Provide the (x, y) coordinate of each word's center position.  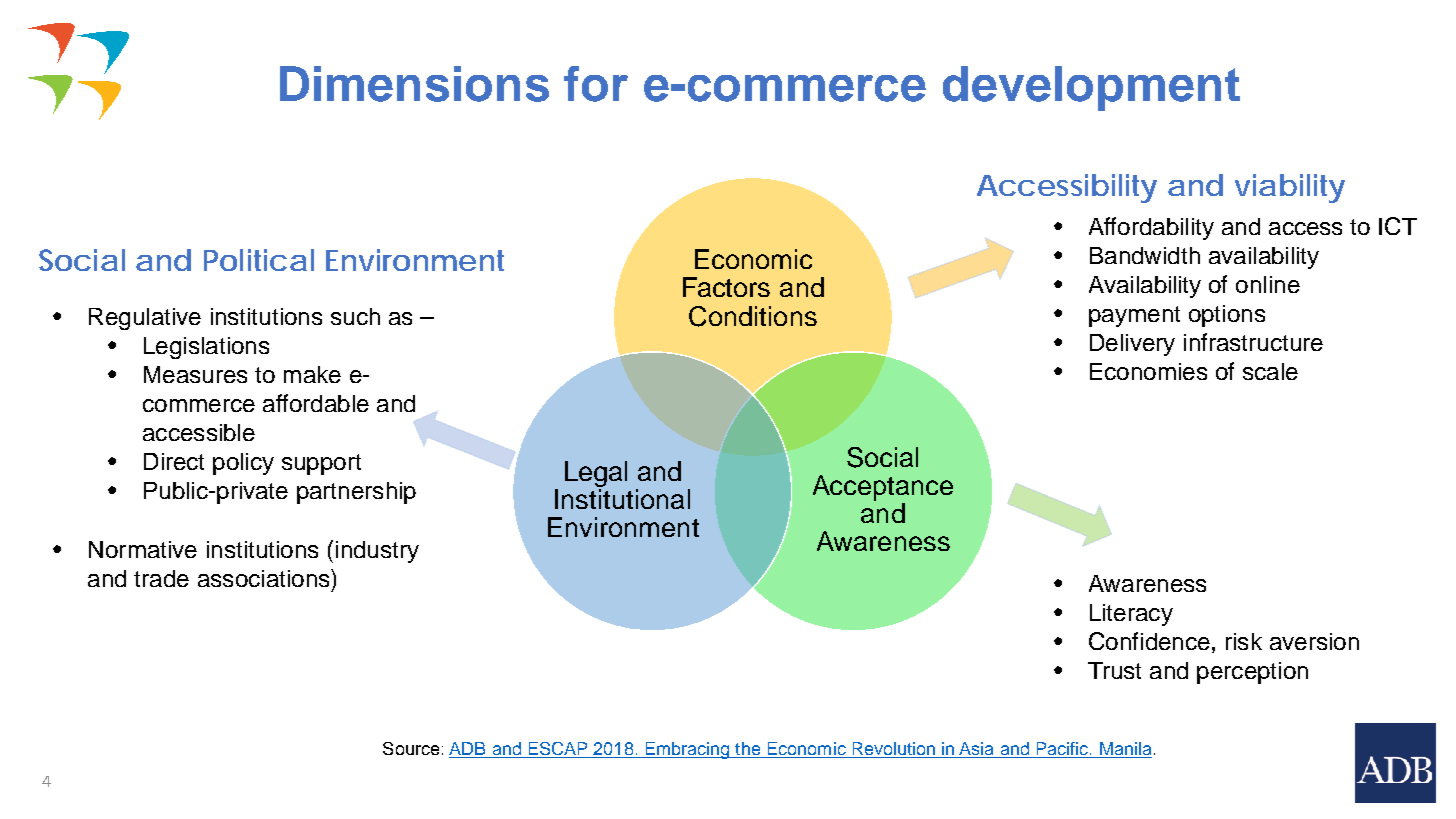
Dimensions (414, 84)
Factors (726, 287)
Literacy (1131, 615)
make (312, 374)
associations (265, 578)
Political (259, 260)
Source (411, 748)
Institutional (622, 499)
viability (1290, 188)
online (1268, 284)
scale (1270, 371)
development (1091, 88)
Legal (596, 474)
